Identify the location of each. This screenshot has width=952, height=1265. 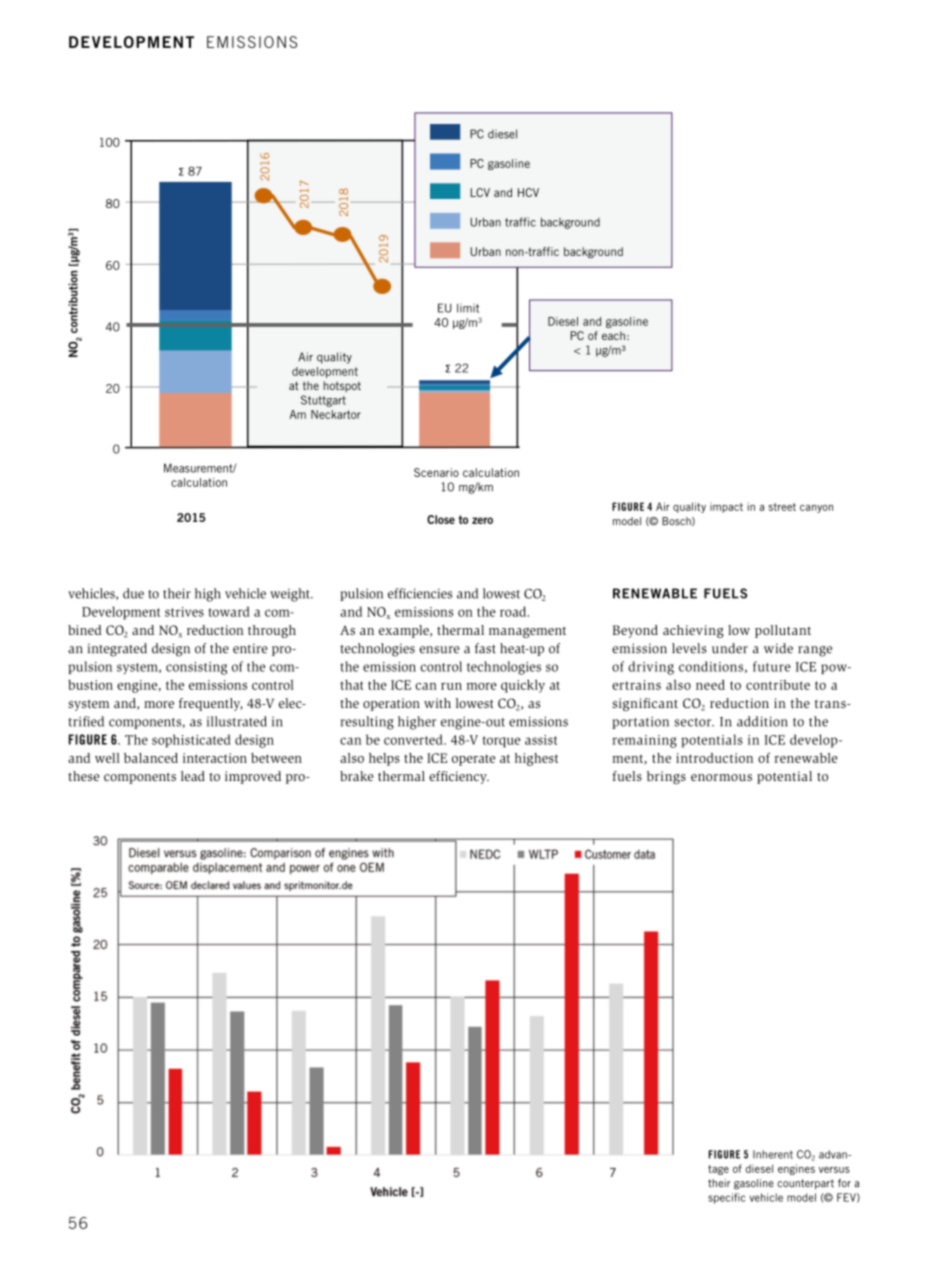
(613, 335).
